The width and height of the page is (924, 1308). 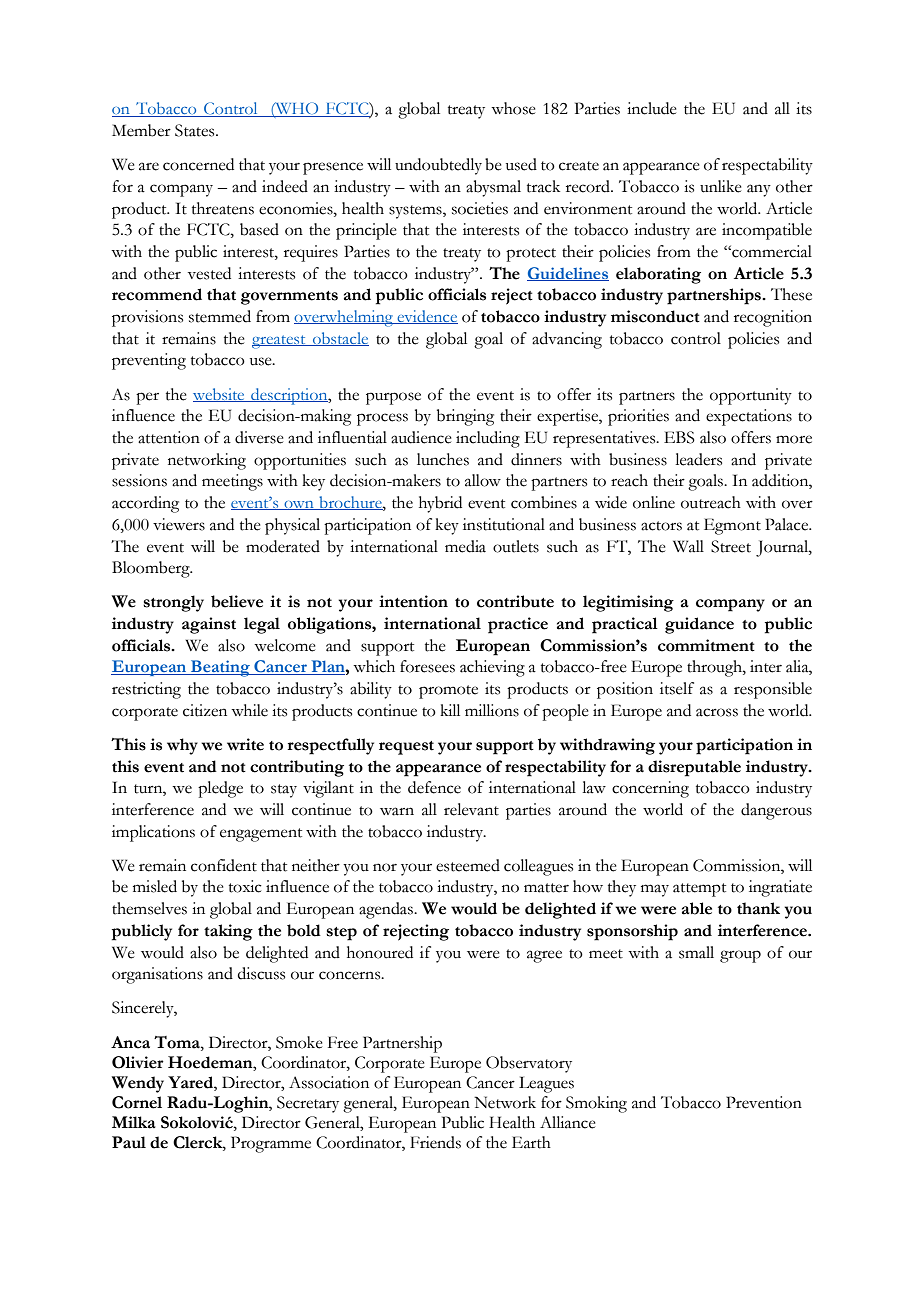 What do you see at coordinates (196, 130) in the page?
I see `States` at bounding box center [196, 130].
